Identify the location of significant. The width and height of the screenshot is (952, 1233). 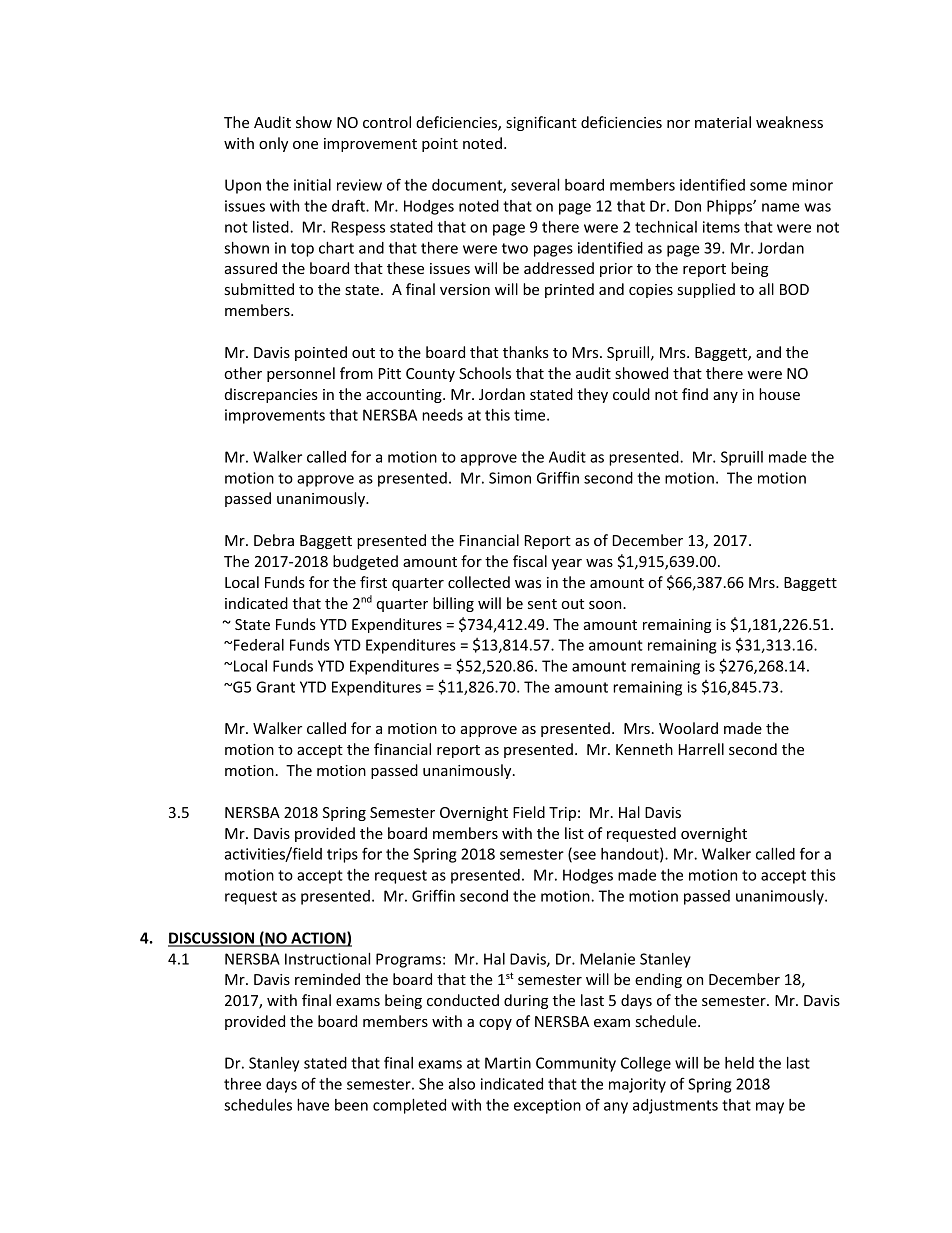
(541, 123).
